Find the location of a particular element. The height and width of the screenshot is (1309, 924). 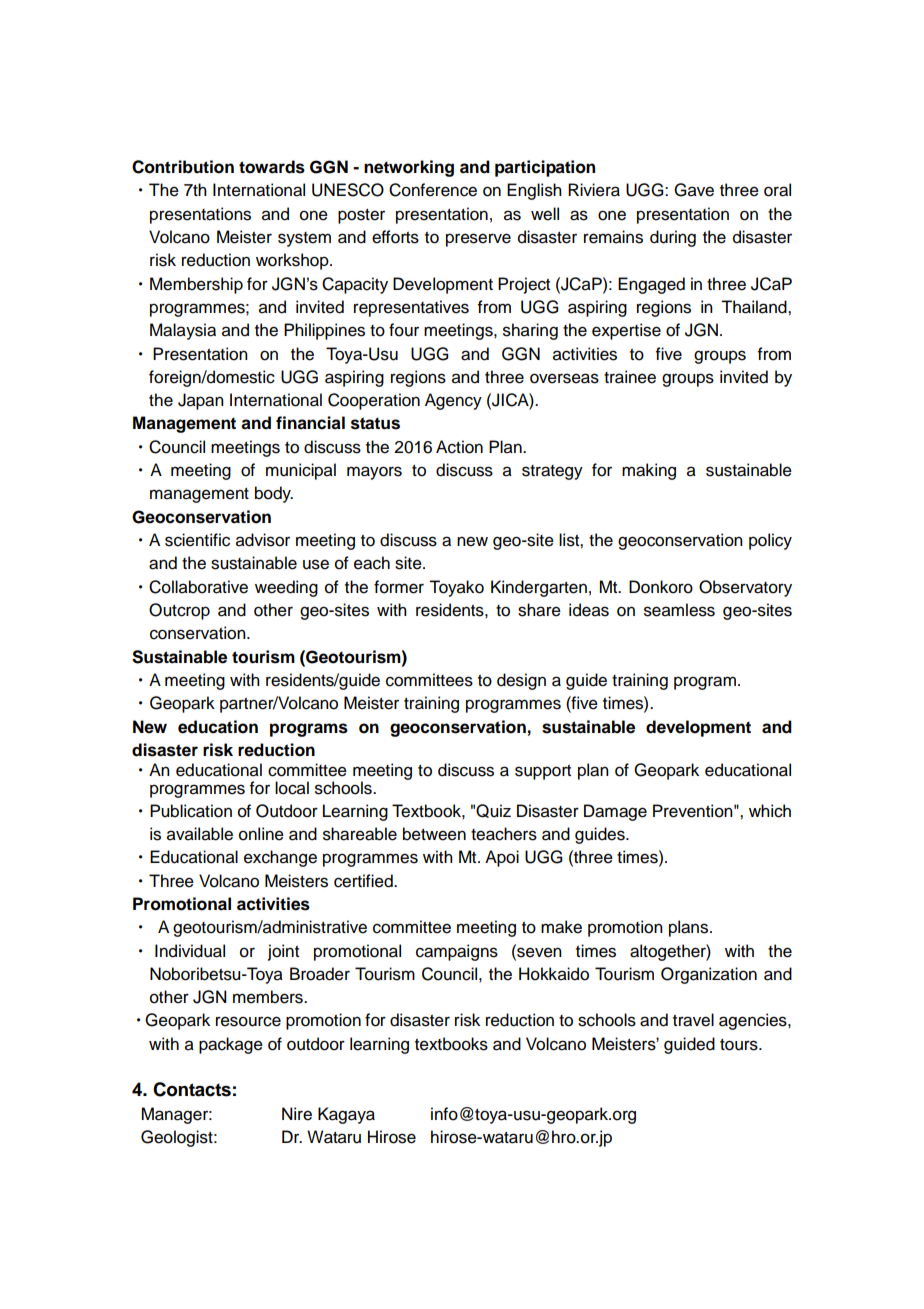

body is located at coordinates (274, 494).
